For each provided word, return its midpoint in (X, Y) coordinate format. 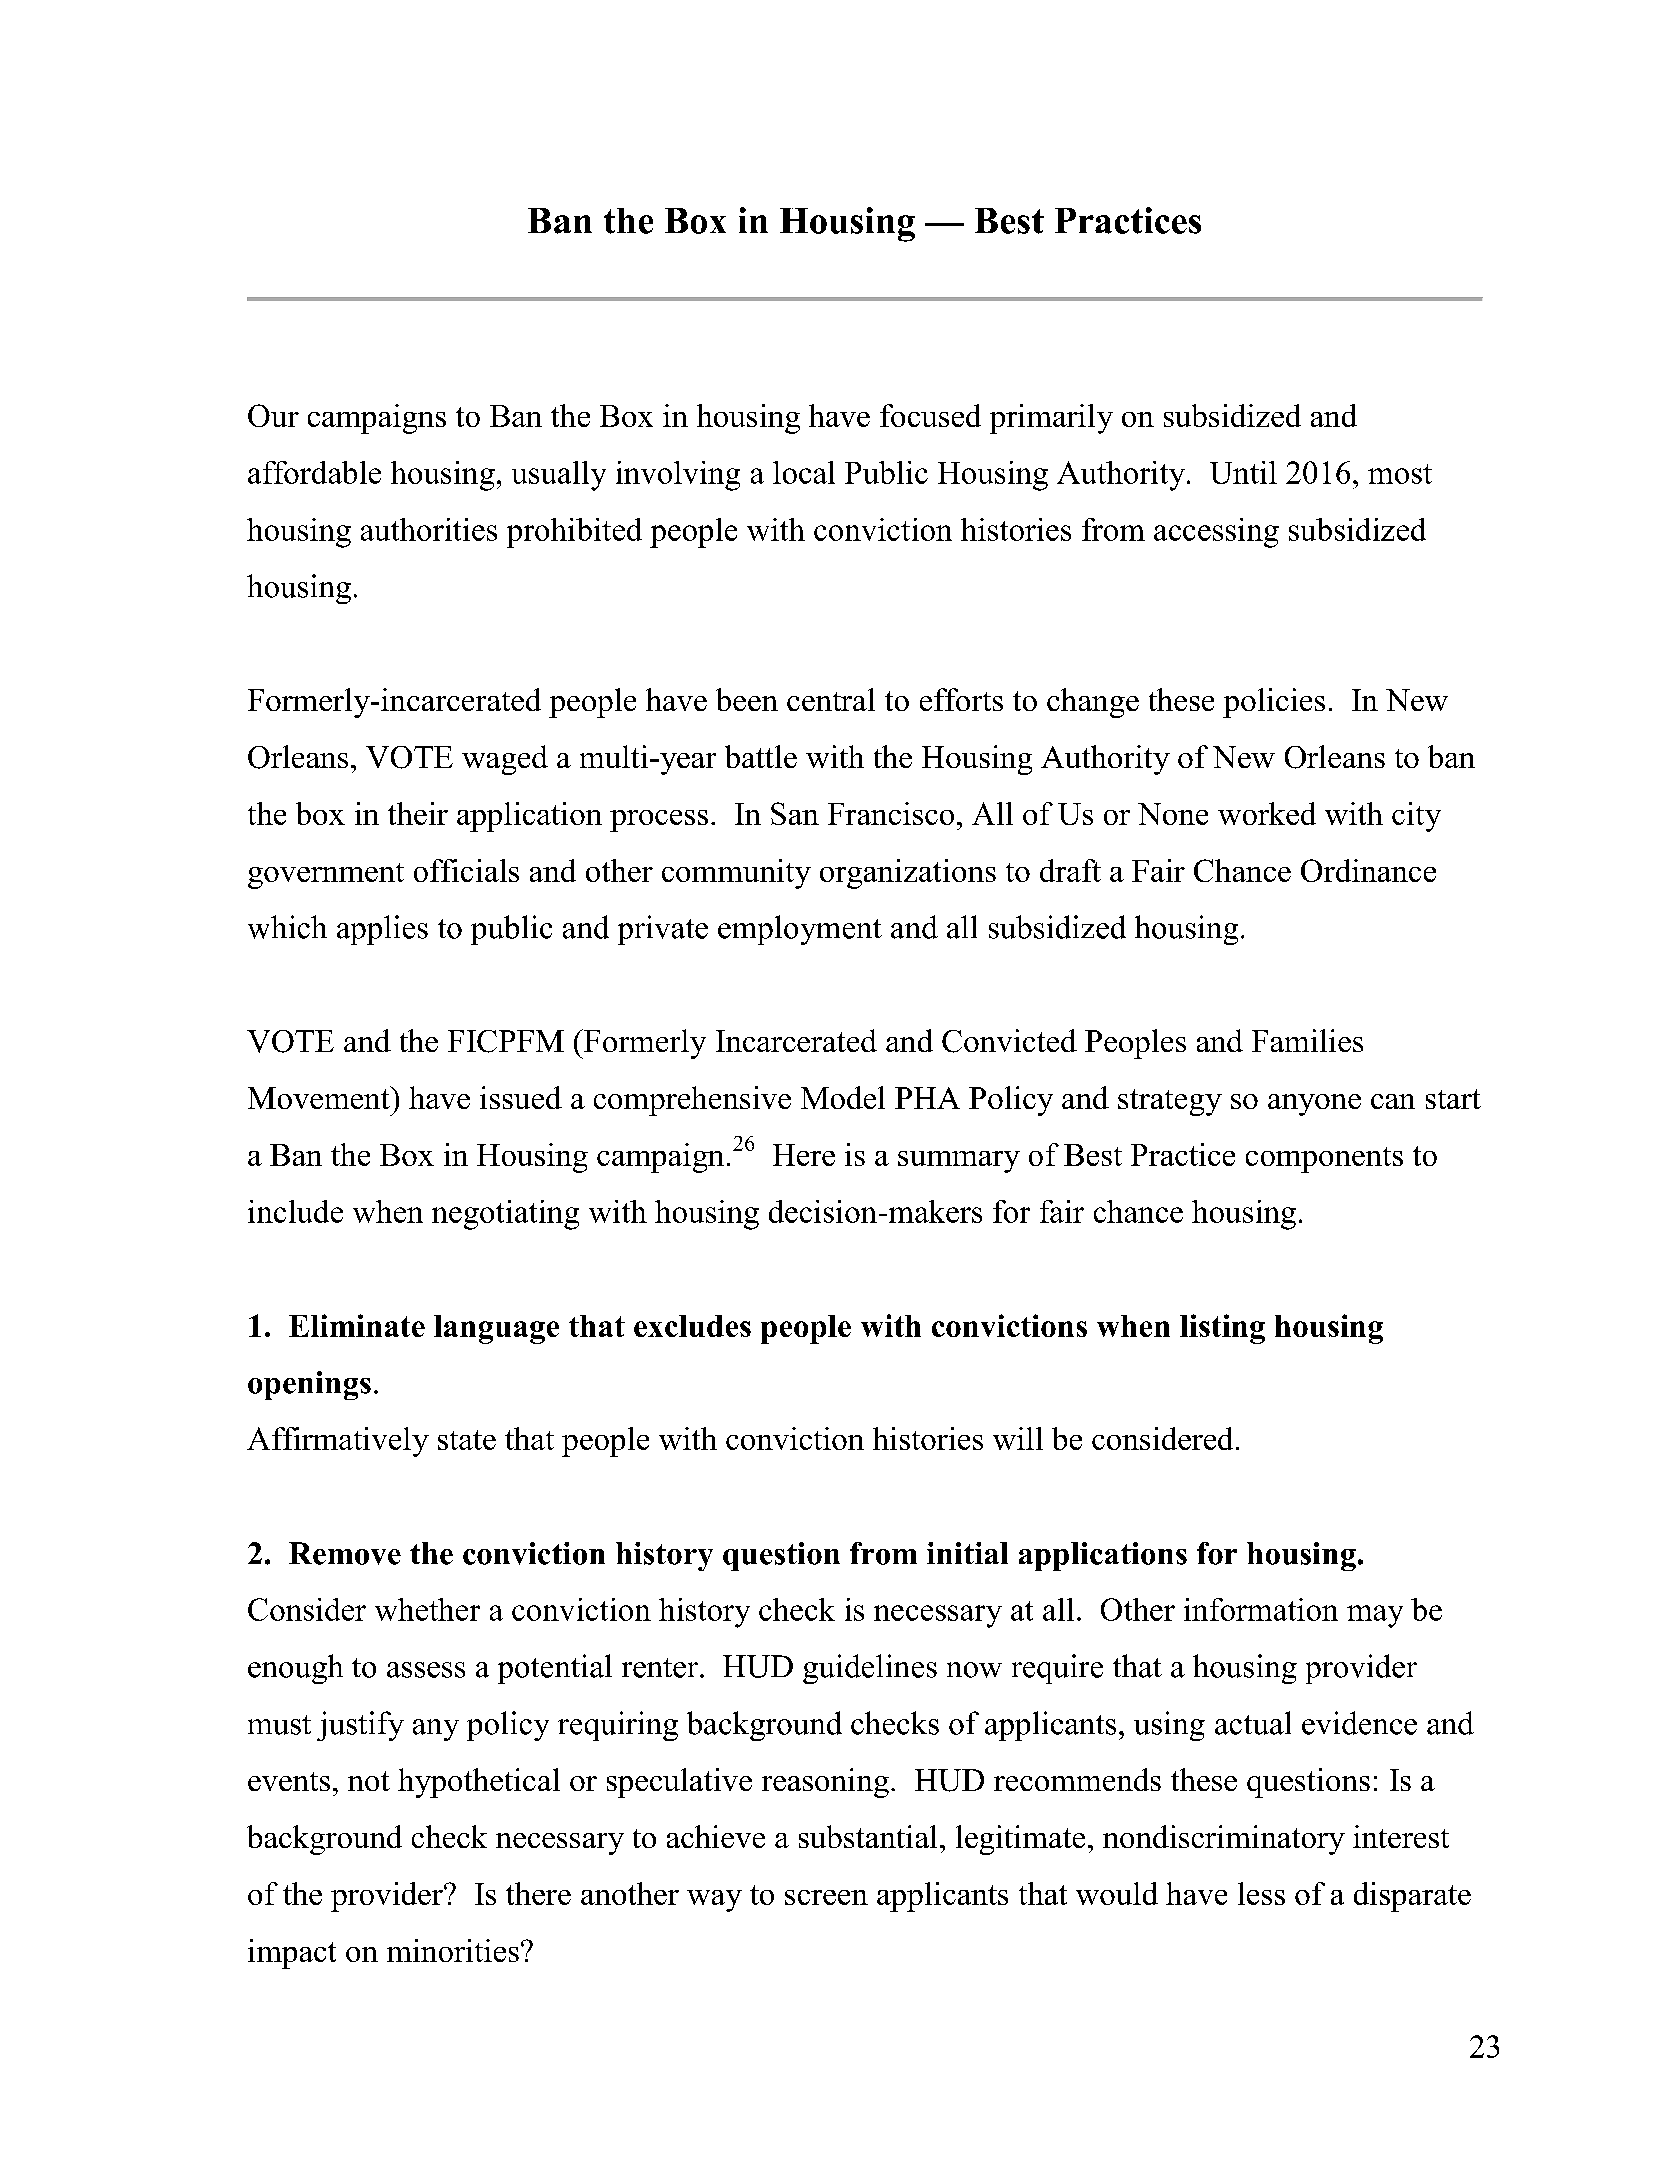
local (804, 472)
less (1261, 1893)
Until (1243, 472)
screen (826, 1897)
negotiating (505, 1215)
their (418, 813)
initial (967, 1553)
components (1324, 1160)
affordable (314, 472)
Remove (345, 1553)
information (1261, 1609)
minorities (453, 1950)
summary (959, 1162)
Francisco (891, 813)
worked (1267, 813)
